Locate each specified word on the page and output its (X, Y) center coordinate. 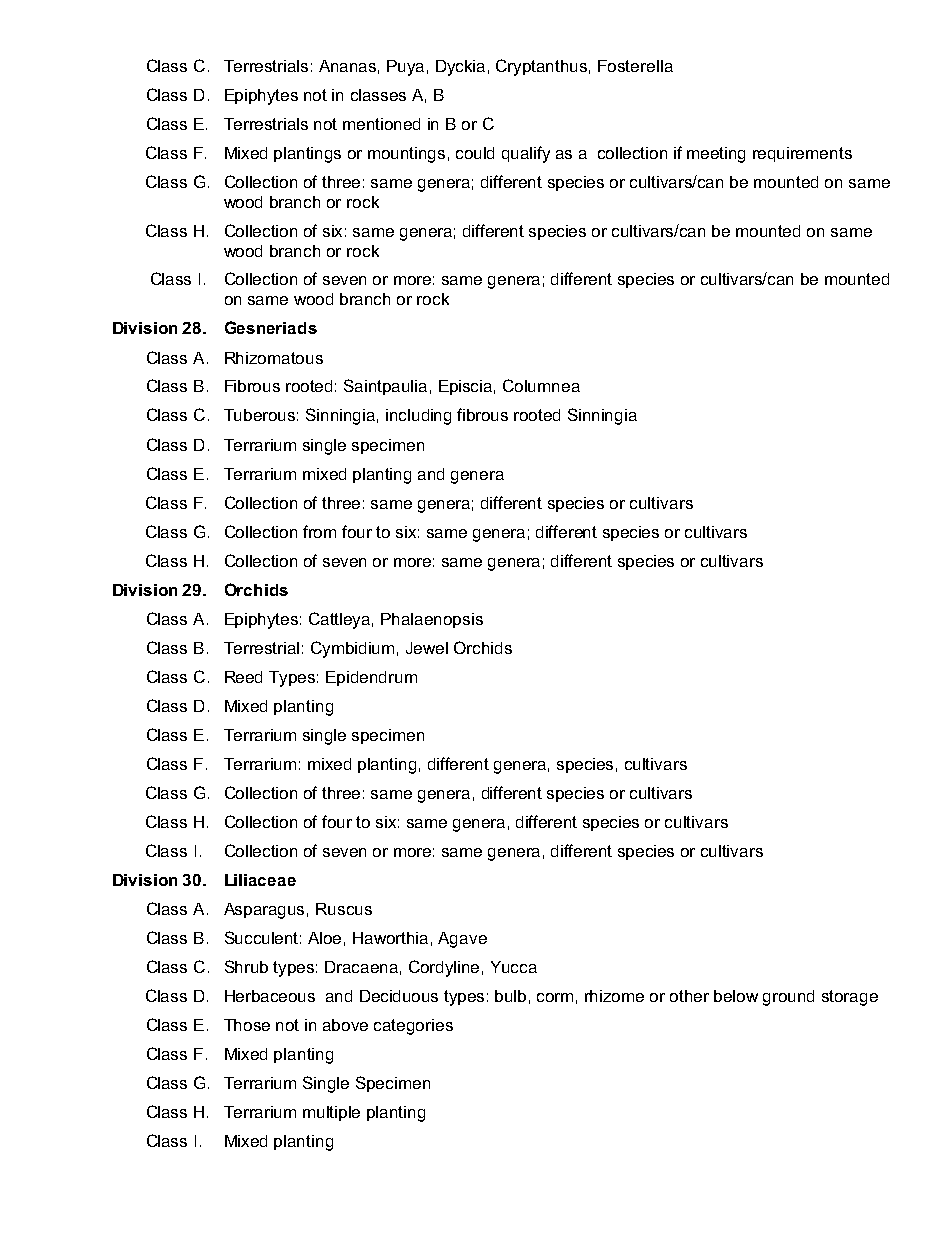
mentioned (381, 124)
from (319, 531)
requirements (802, 154)
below (736, 996)
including (418, 417)
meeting (716, 155)
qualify (526, 154)
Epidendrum (371, 678)
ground (788, 998)
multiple (331, 1113)
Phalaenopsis (432, 620)
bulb (510, 996)
